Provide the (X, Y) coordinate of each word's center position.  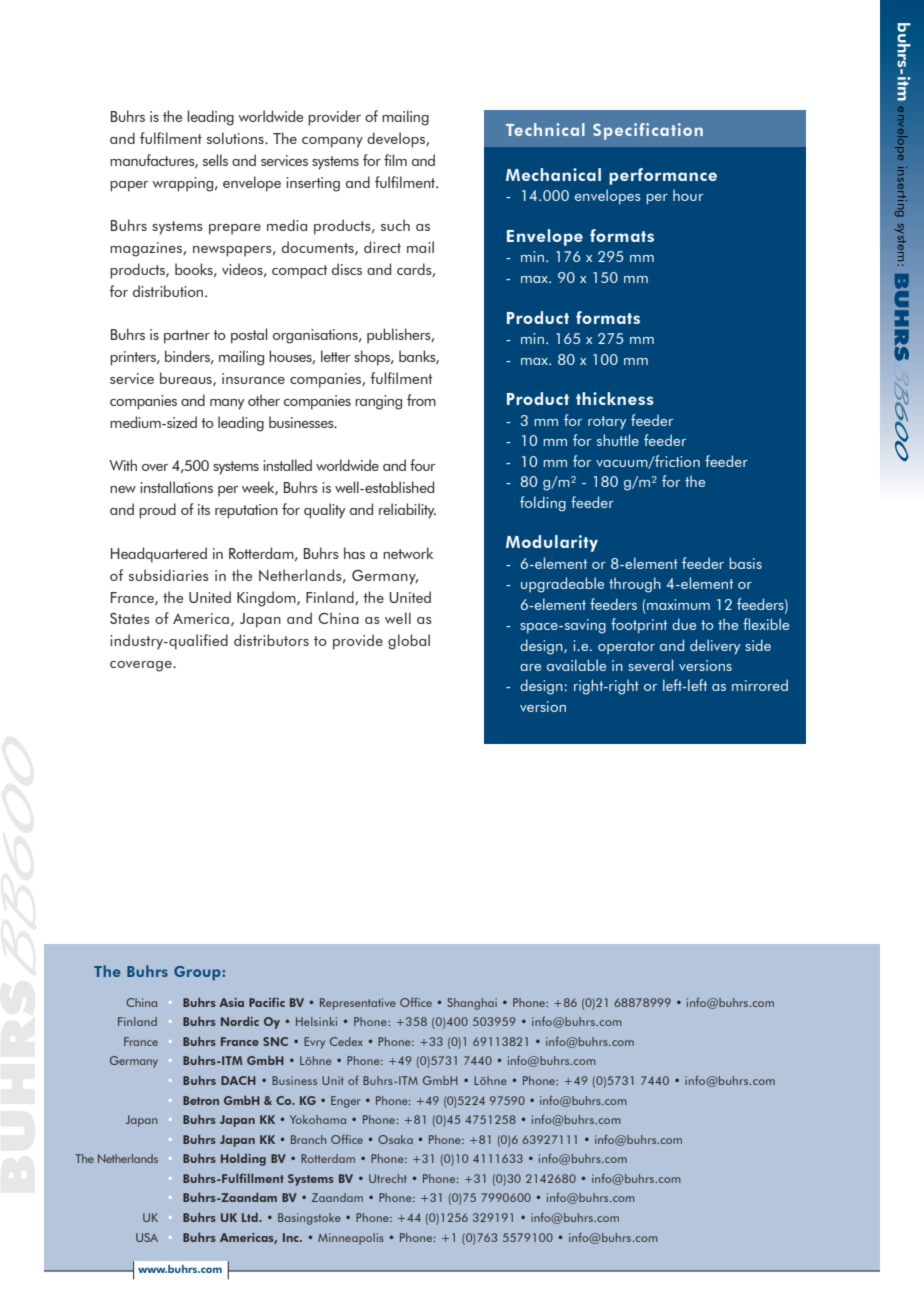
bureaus (187, 379)
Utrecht (388, 1178)
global (409, 642)
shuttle (618, 440)
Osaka (395, 1139)
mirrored (760, 685)
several (650, 665)
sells (215, 160)
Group (198, 973)
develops (397, 140)
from (421, 400)
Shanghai (472, 1004)
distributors (271, 640)
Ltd (251, 1217)
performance (663, 176)
